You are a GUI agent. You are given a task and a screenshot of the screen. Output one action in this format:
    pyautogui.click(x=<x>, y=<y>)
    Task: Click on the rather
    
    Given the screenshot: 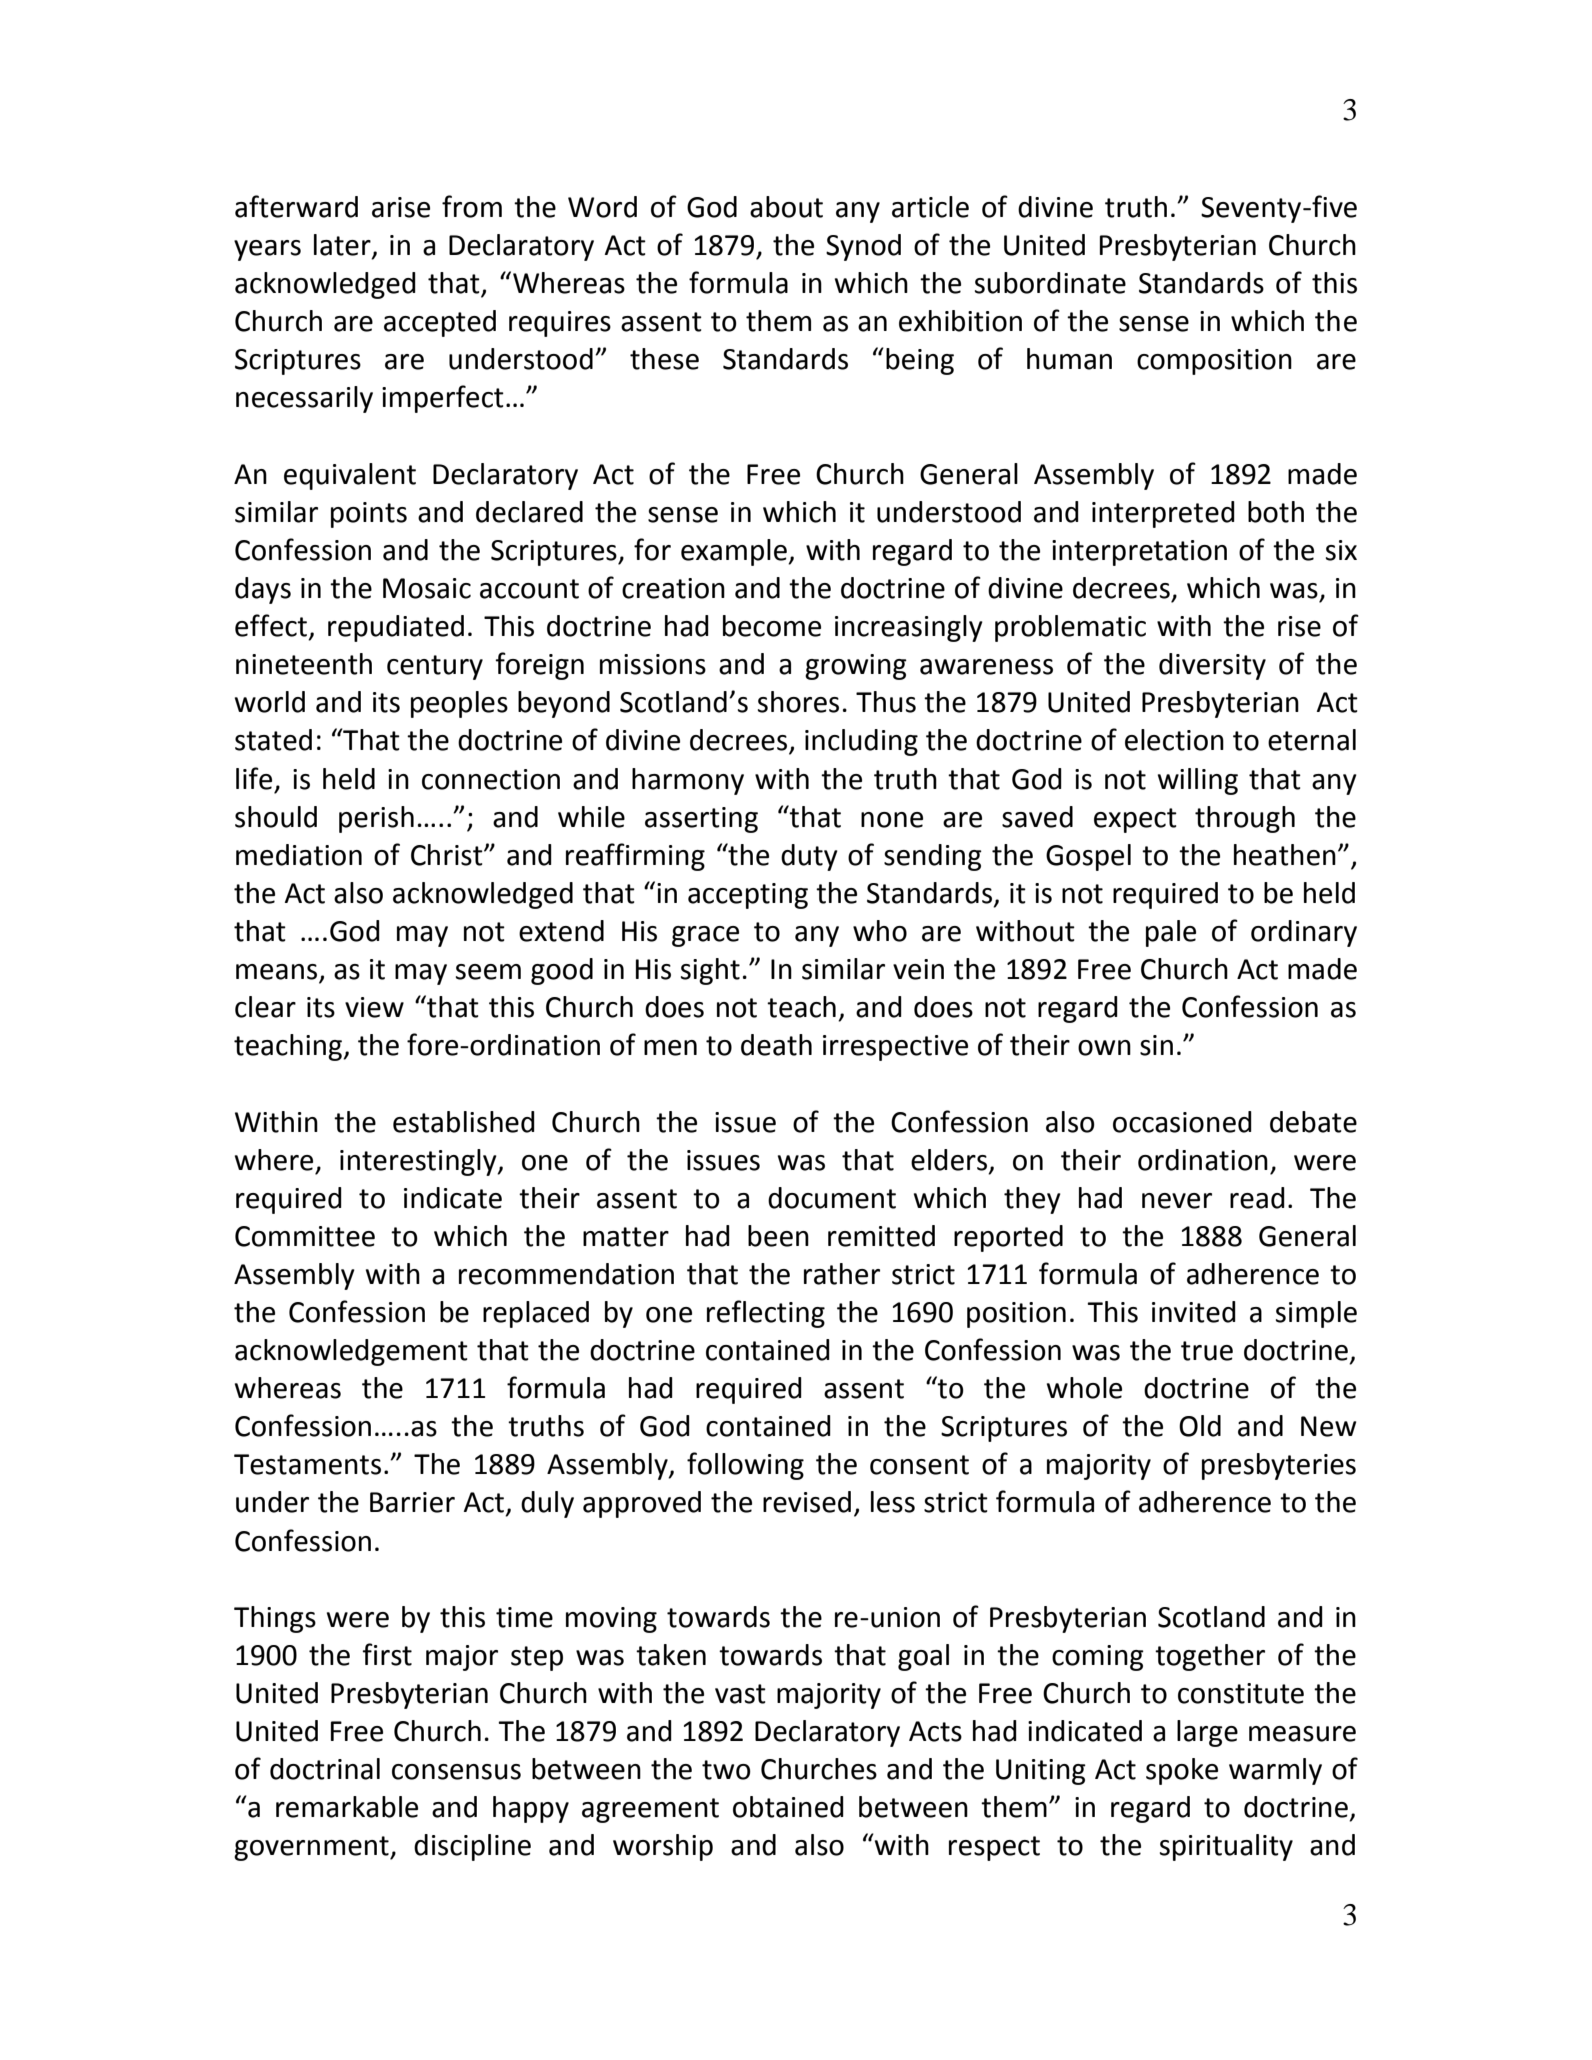 What is the action you would take?
    pyautogui.click(x=842, y=1274)
